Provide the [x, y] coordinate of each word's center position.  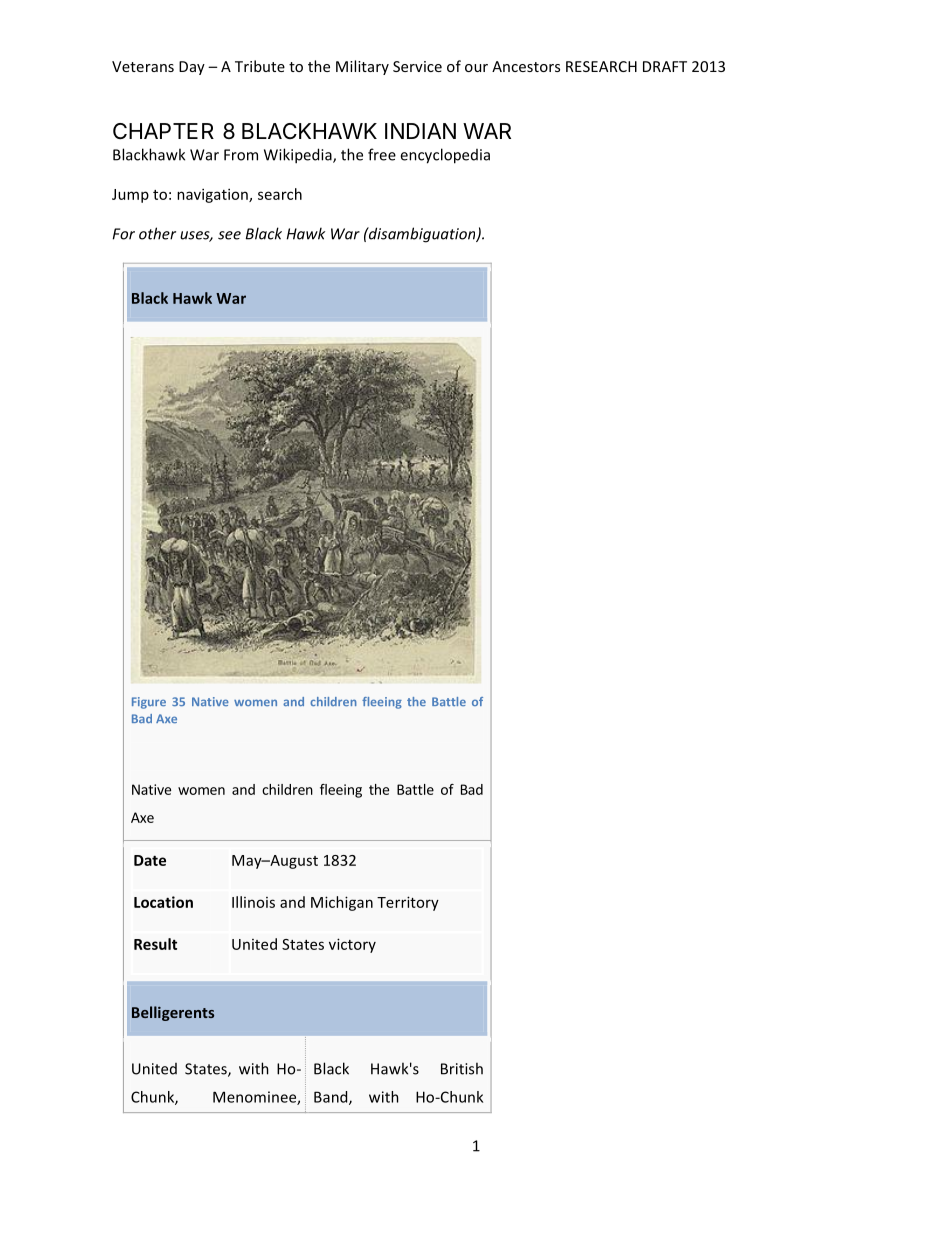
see [229, 235]
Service [417, 66]
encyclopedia [445, 156]
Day [192, 68]
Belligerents [173, 1013]
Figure [149, 703]
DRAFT [665, 66]
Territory [408, 903]
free [382, 154]
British [462, 1068]
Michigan [342, 903]
